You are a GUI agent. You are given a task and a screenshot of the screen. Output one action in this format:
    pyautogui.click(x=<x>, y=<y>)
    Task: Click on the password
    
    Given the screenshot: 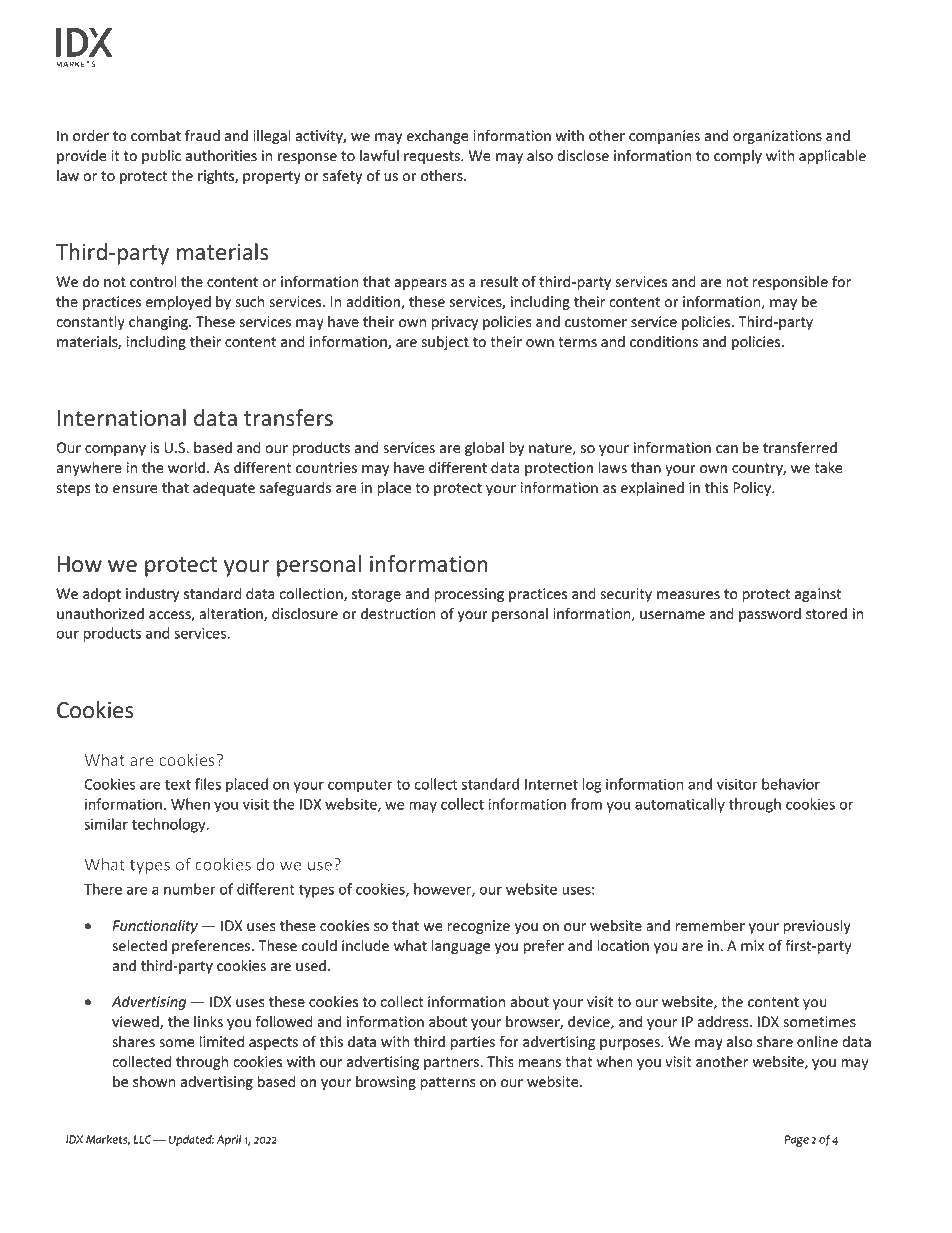 What is the action you would take?
    pyautogui.click(x=770, y=615)
